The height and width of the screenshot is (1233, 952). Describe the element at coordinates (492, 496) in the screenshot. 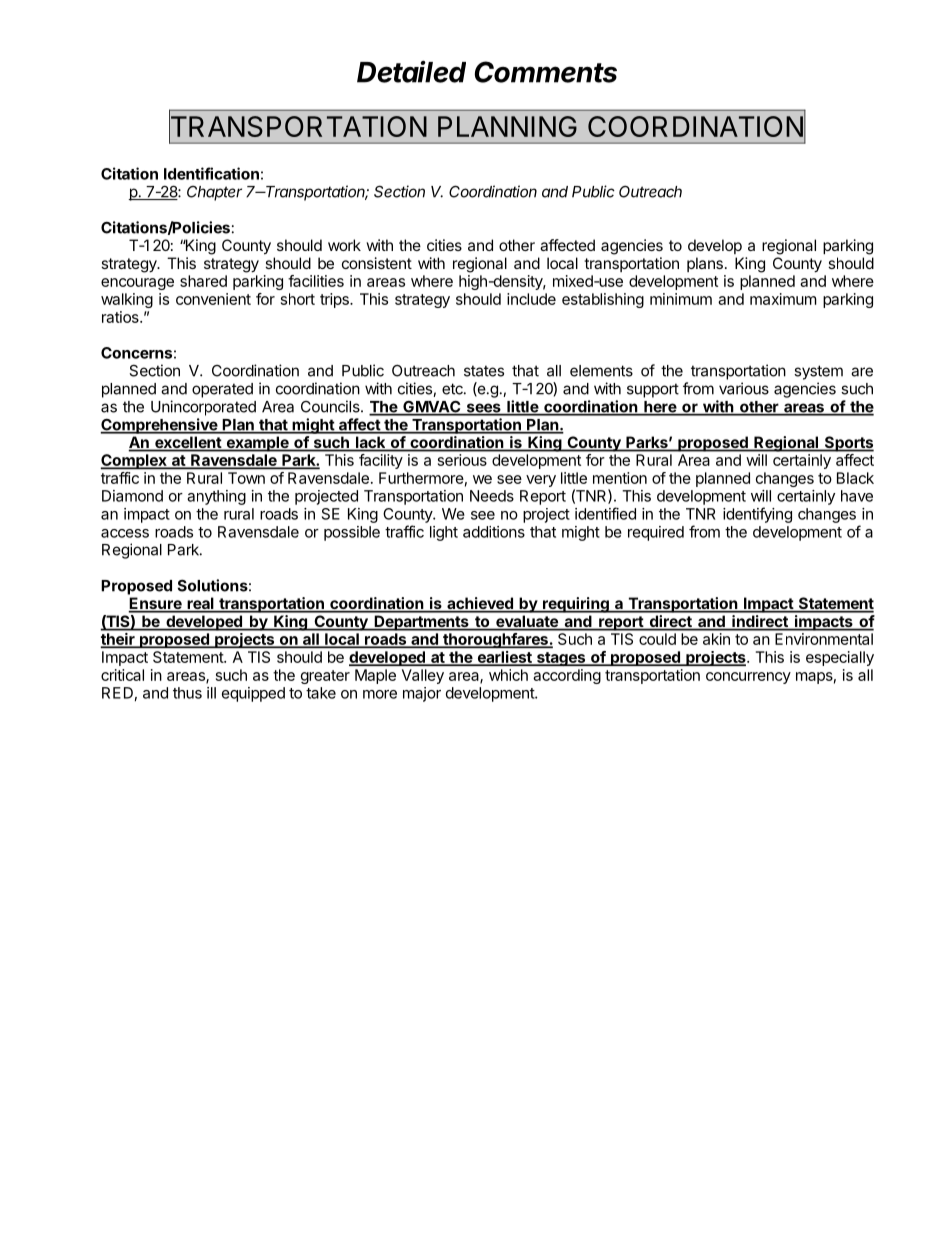

I see `Needs` at that location.
